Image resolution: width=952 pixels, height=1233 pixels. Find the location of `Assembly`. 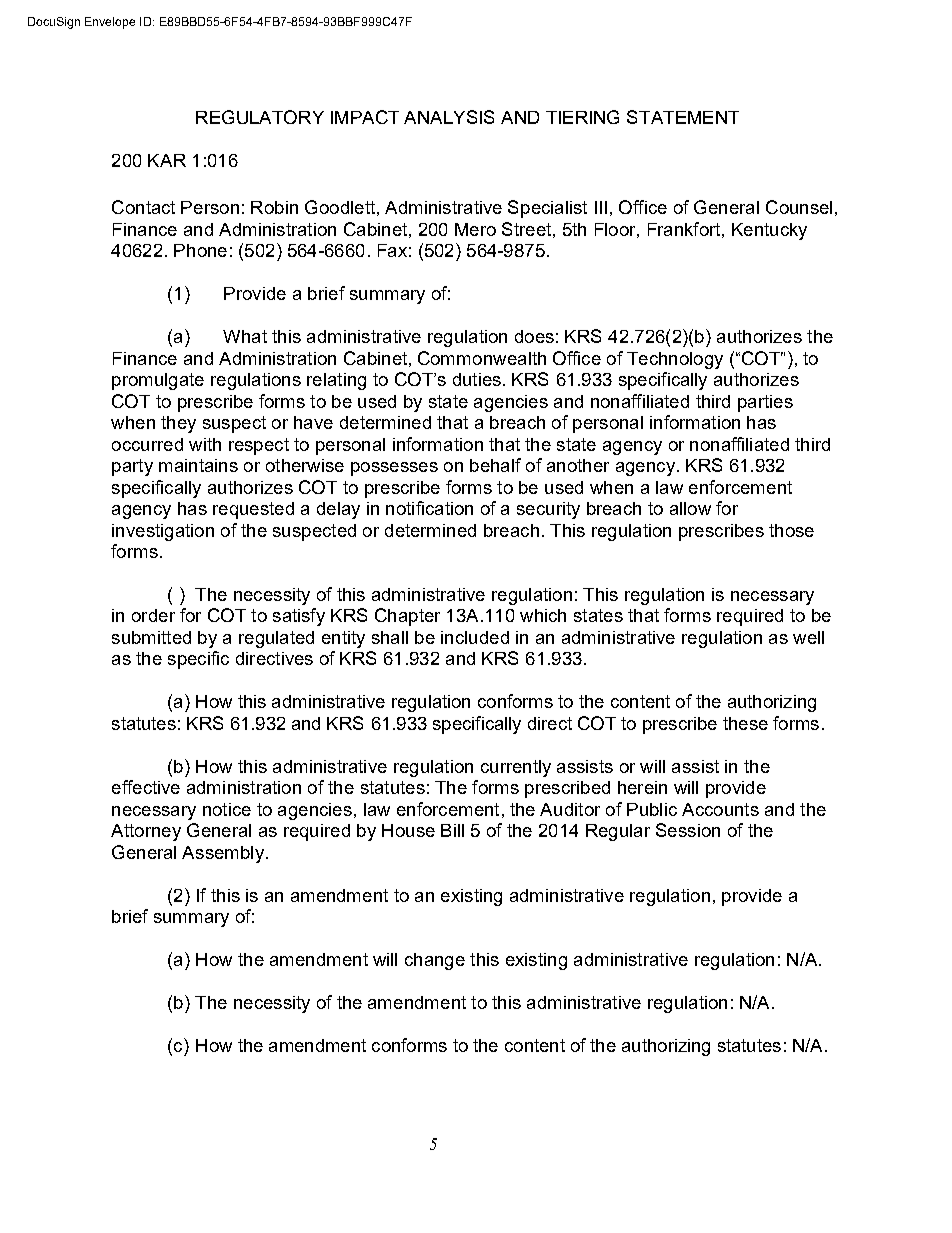

Assembly is located at coordinates (223, 854).
